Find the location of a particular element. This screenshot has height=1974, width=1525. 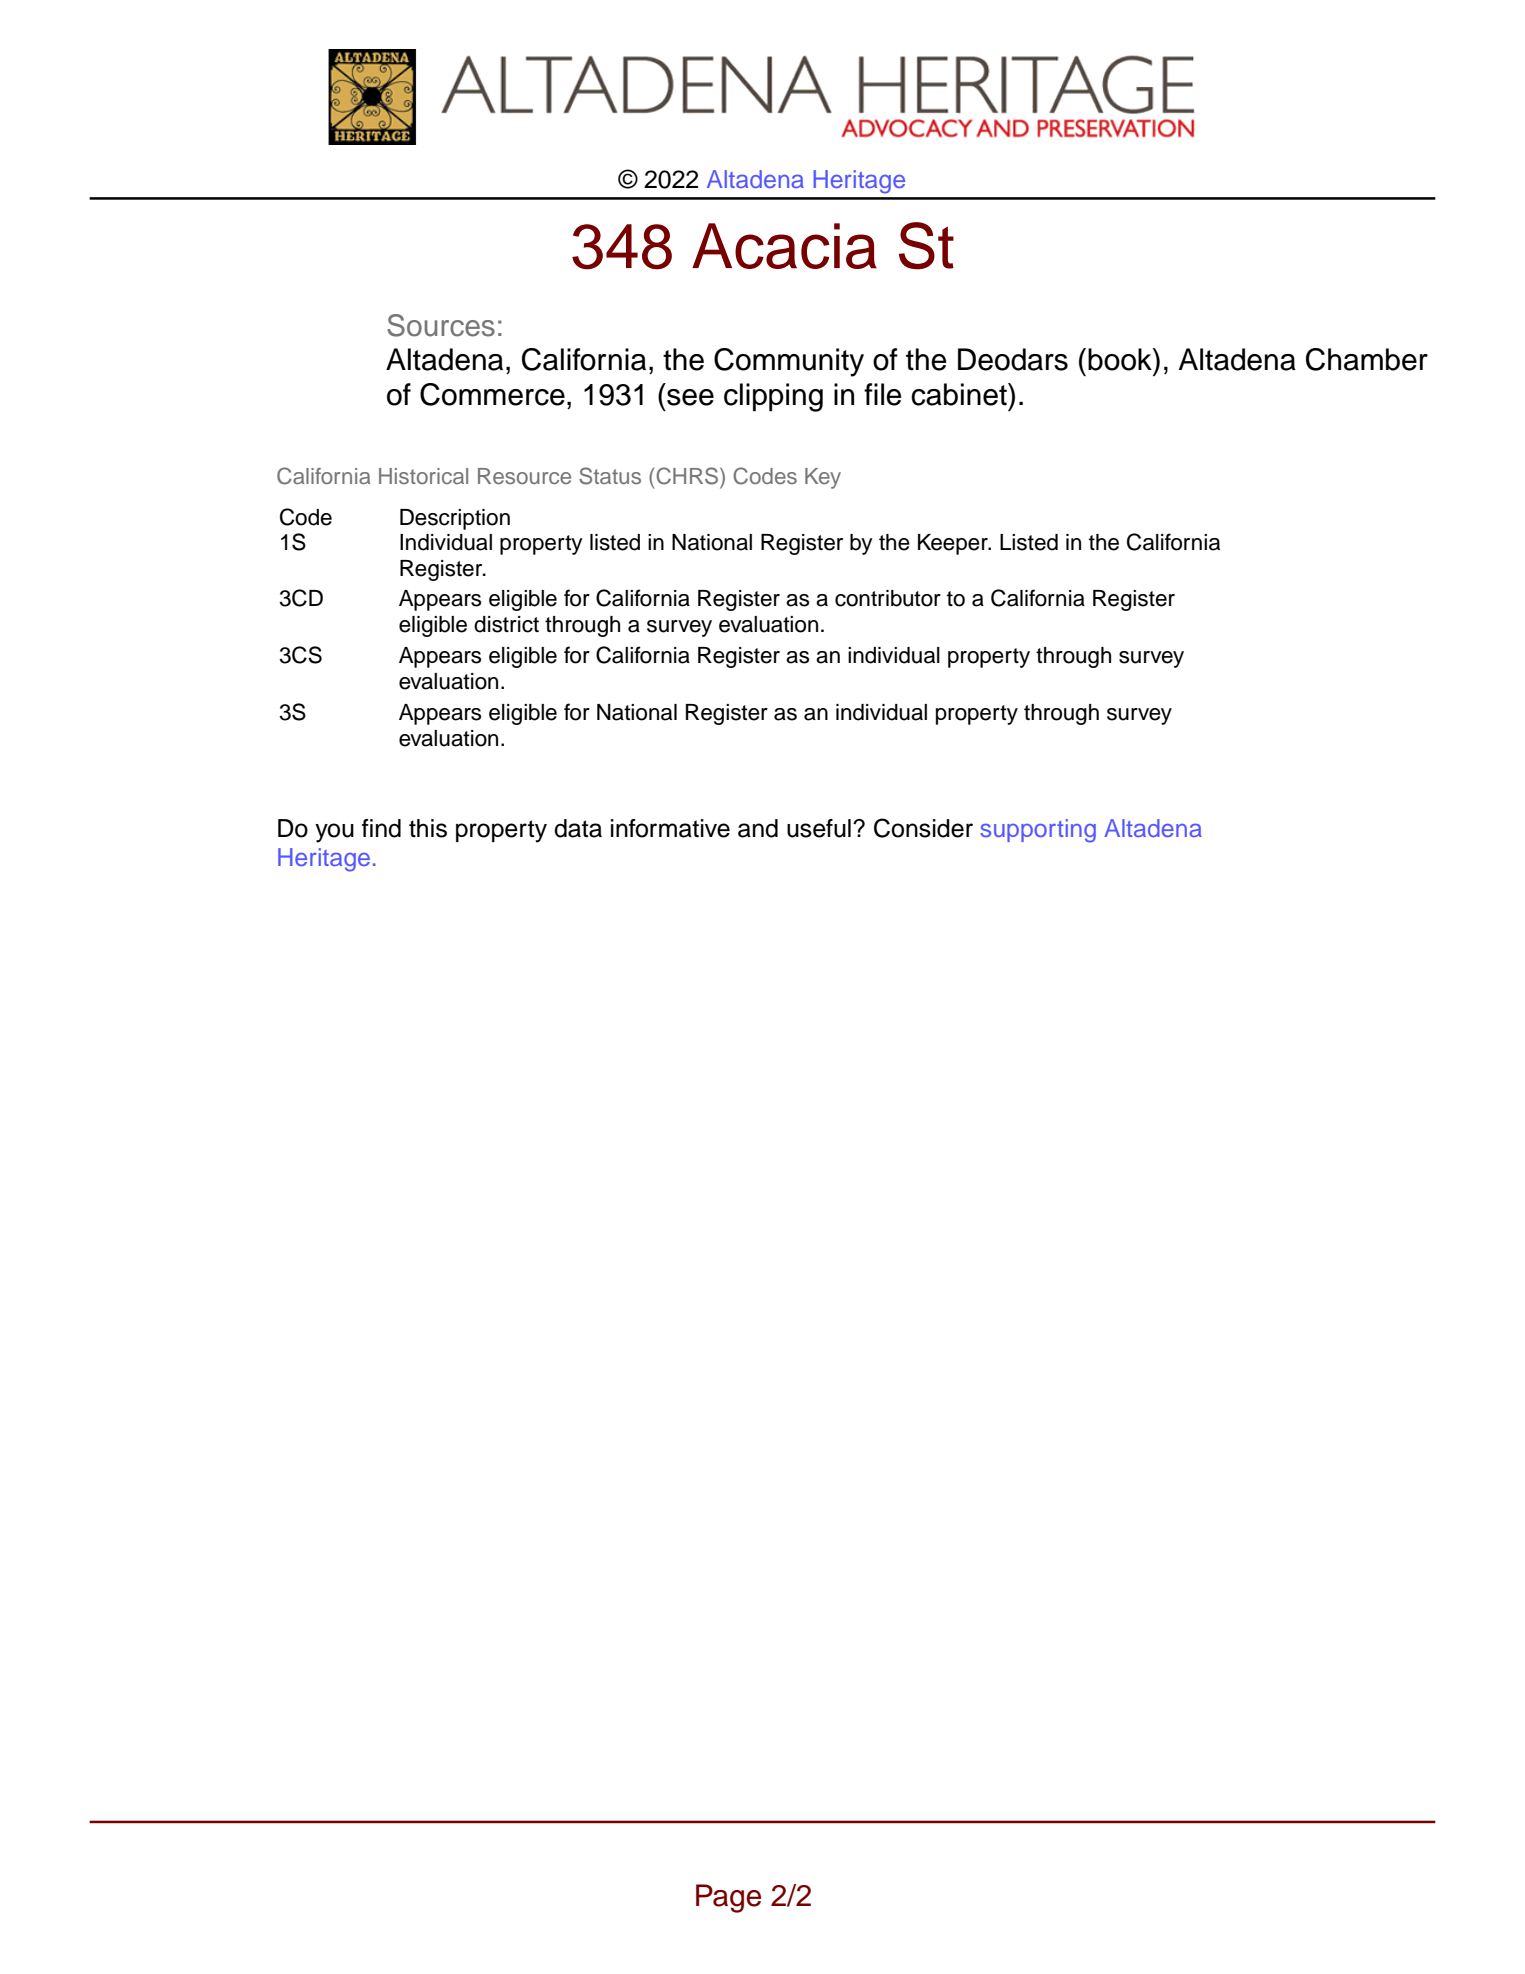

Sources is located at coordinates (441, 325).
